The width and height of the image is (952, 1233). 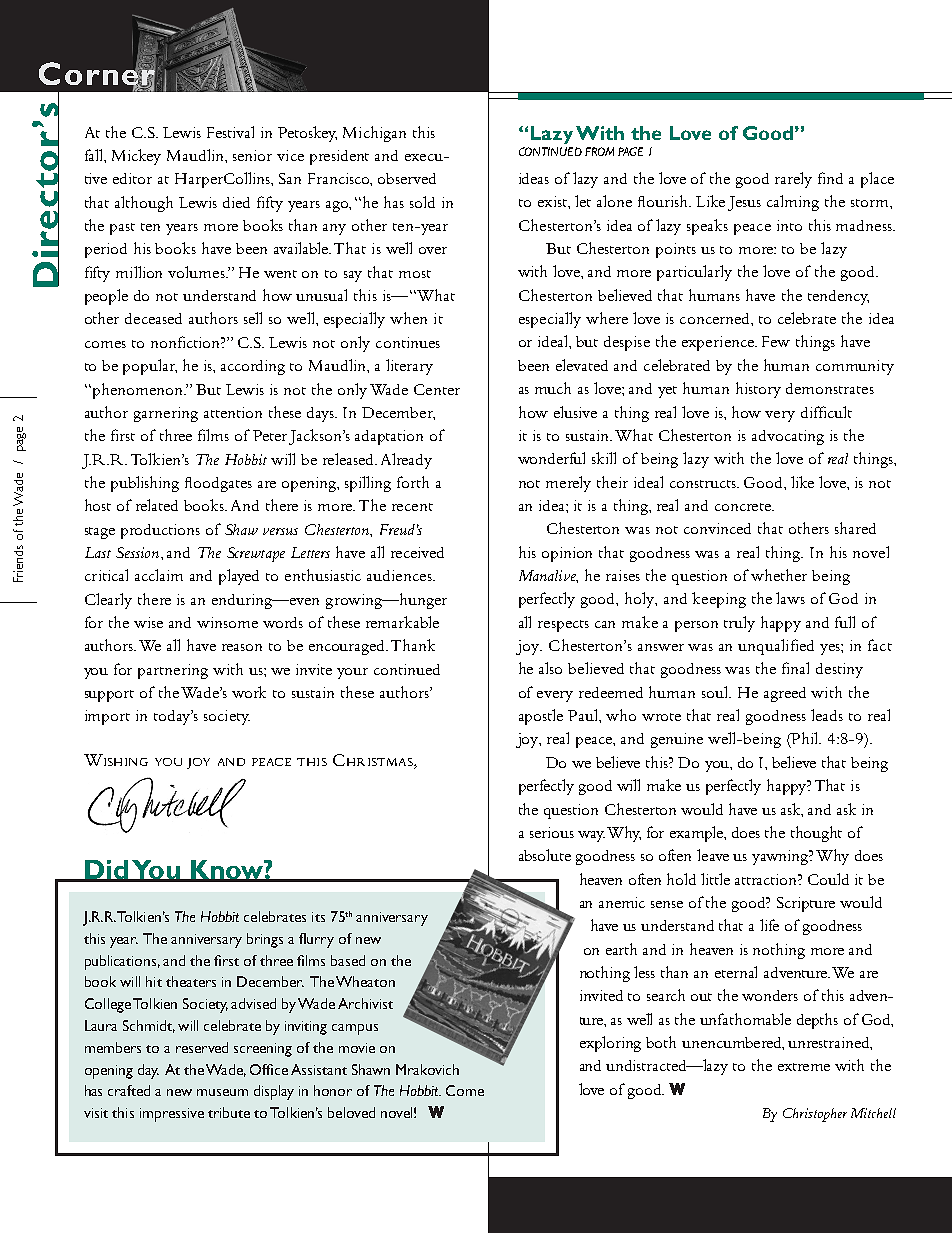 I want to click on museum, so click(x=222, y=1092).
